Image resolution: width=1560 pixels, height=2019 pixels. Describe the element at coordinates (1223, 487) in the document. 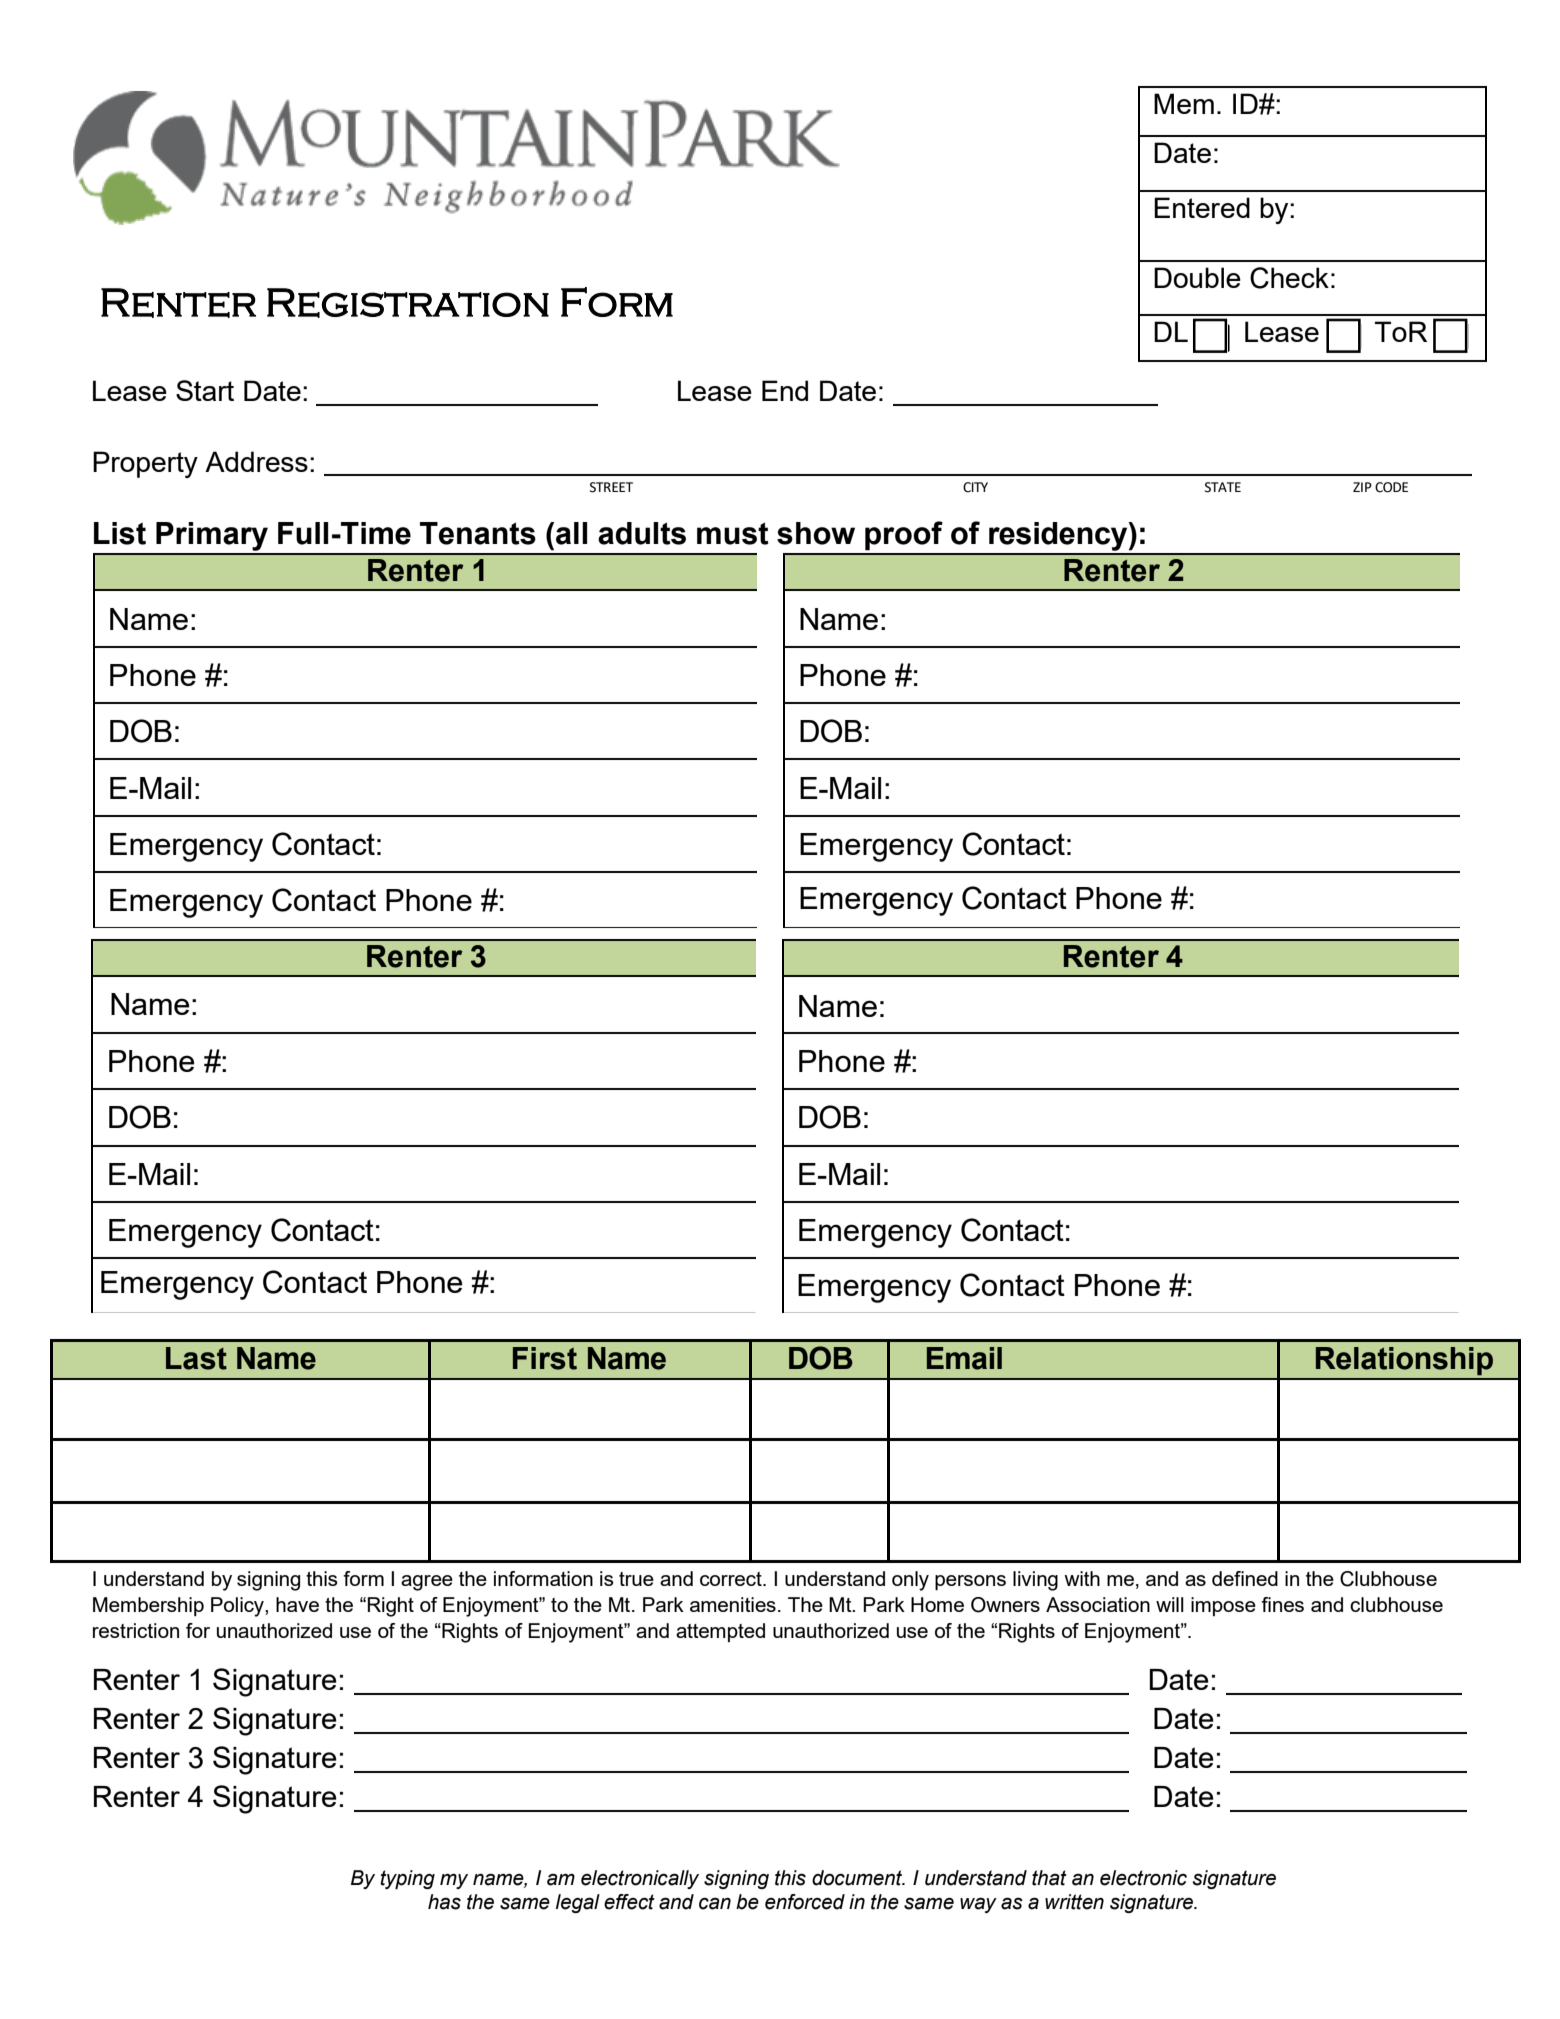

I see `STATE` at that location.
